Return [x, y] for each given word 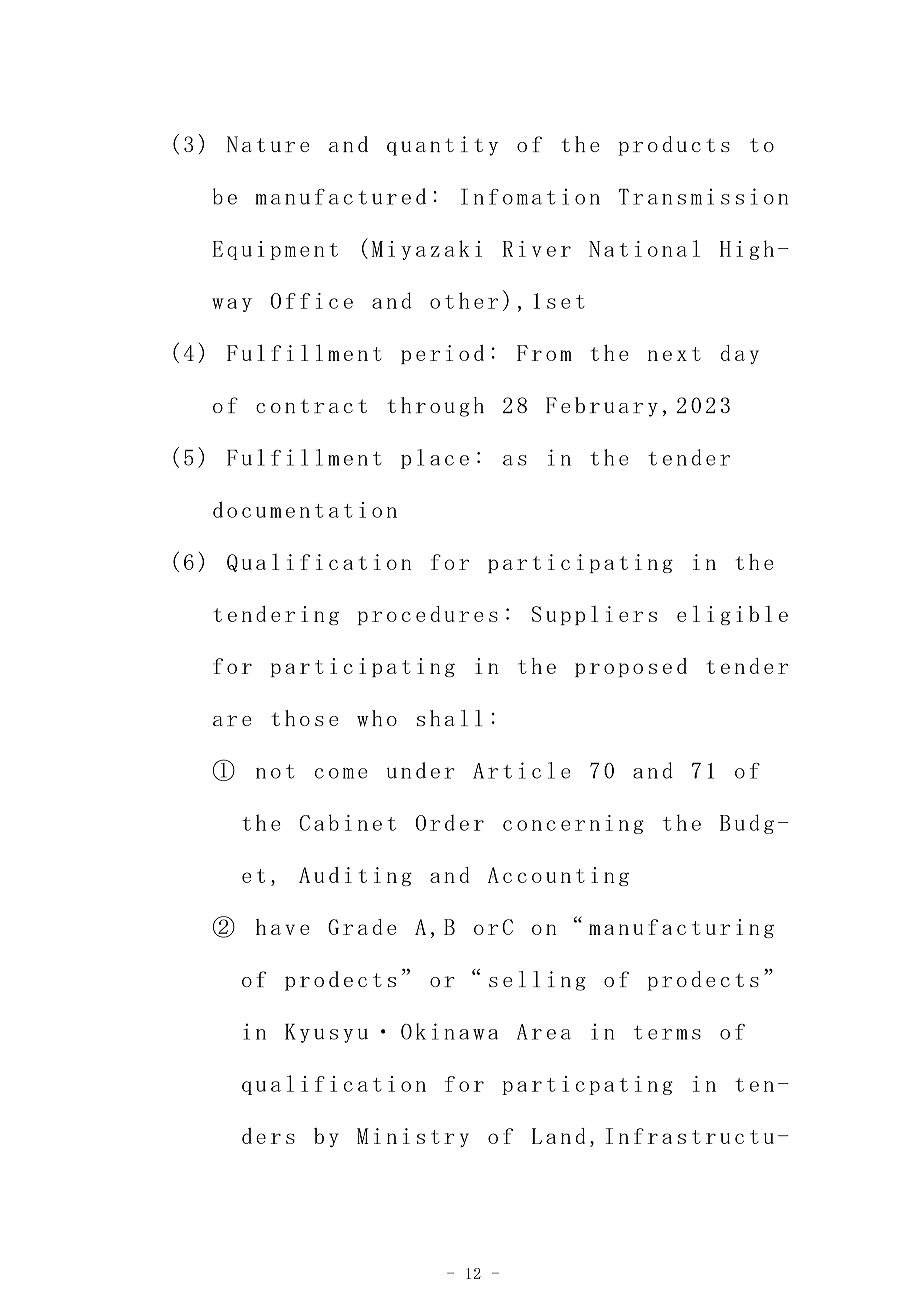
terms [667, 1032]
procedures [428, 615]
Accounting [558, 876]
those [305, 718]
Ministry [413, 1137]
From [544, 353]
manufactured [340, 196]
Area [544, 1032]
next [674, 354]
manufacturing [681, 928]
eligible [732, 615]
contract [311, 406]
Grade [362, 927]
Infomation [530, 196]
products [674, 146]
